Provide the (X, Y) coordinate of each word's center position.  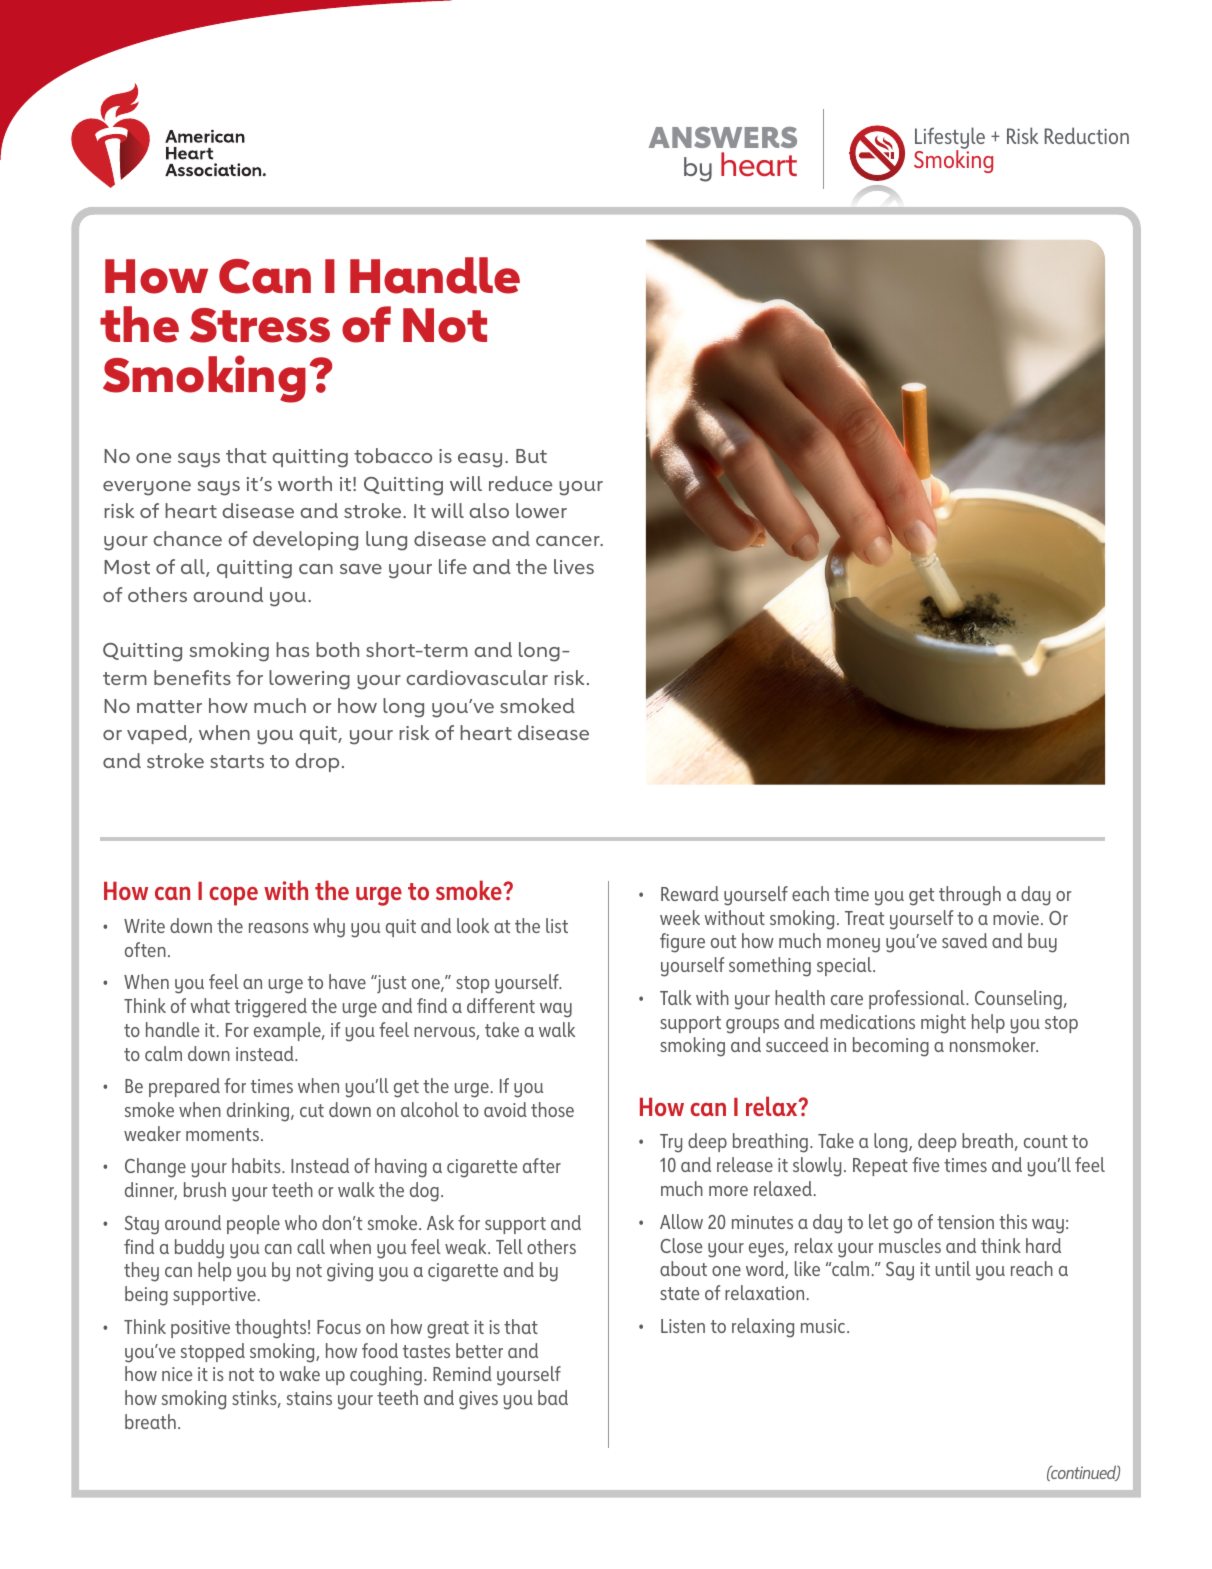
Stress (260, 325)
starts (237, 761)
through (970, 896)
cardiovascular (477, 677)
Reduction (1087, 135)
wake (299, 1373)
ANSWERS (723, 137)
